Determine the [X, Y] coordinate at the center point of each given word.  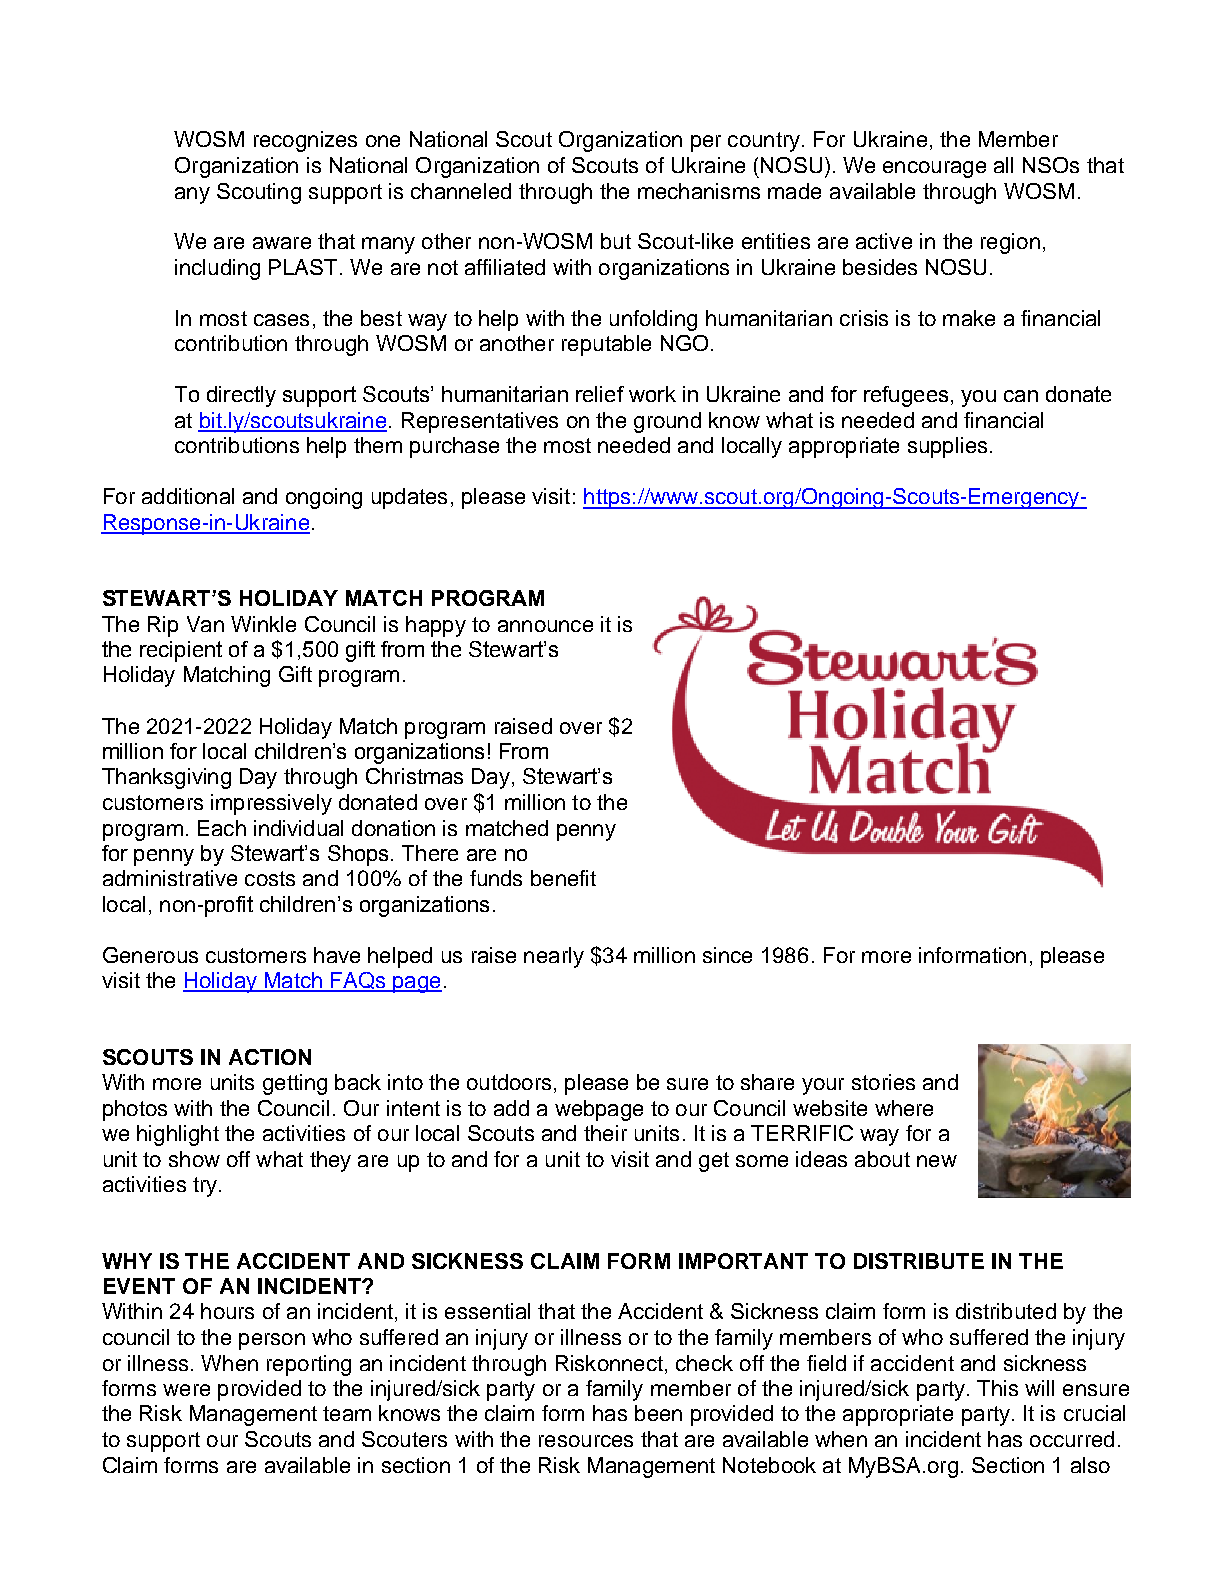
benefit [563, 878]
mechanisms [699, 191]
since [727, 955]
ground [667, 422]
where [904, 1108]
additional [188, 496]
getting [295, 1084]
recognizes [305, 141]
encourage [934, 169]
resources [586, 1441]
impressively [271, 804]
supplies [947, 447]
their [605, 1133]
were [186, 1390]
